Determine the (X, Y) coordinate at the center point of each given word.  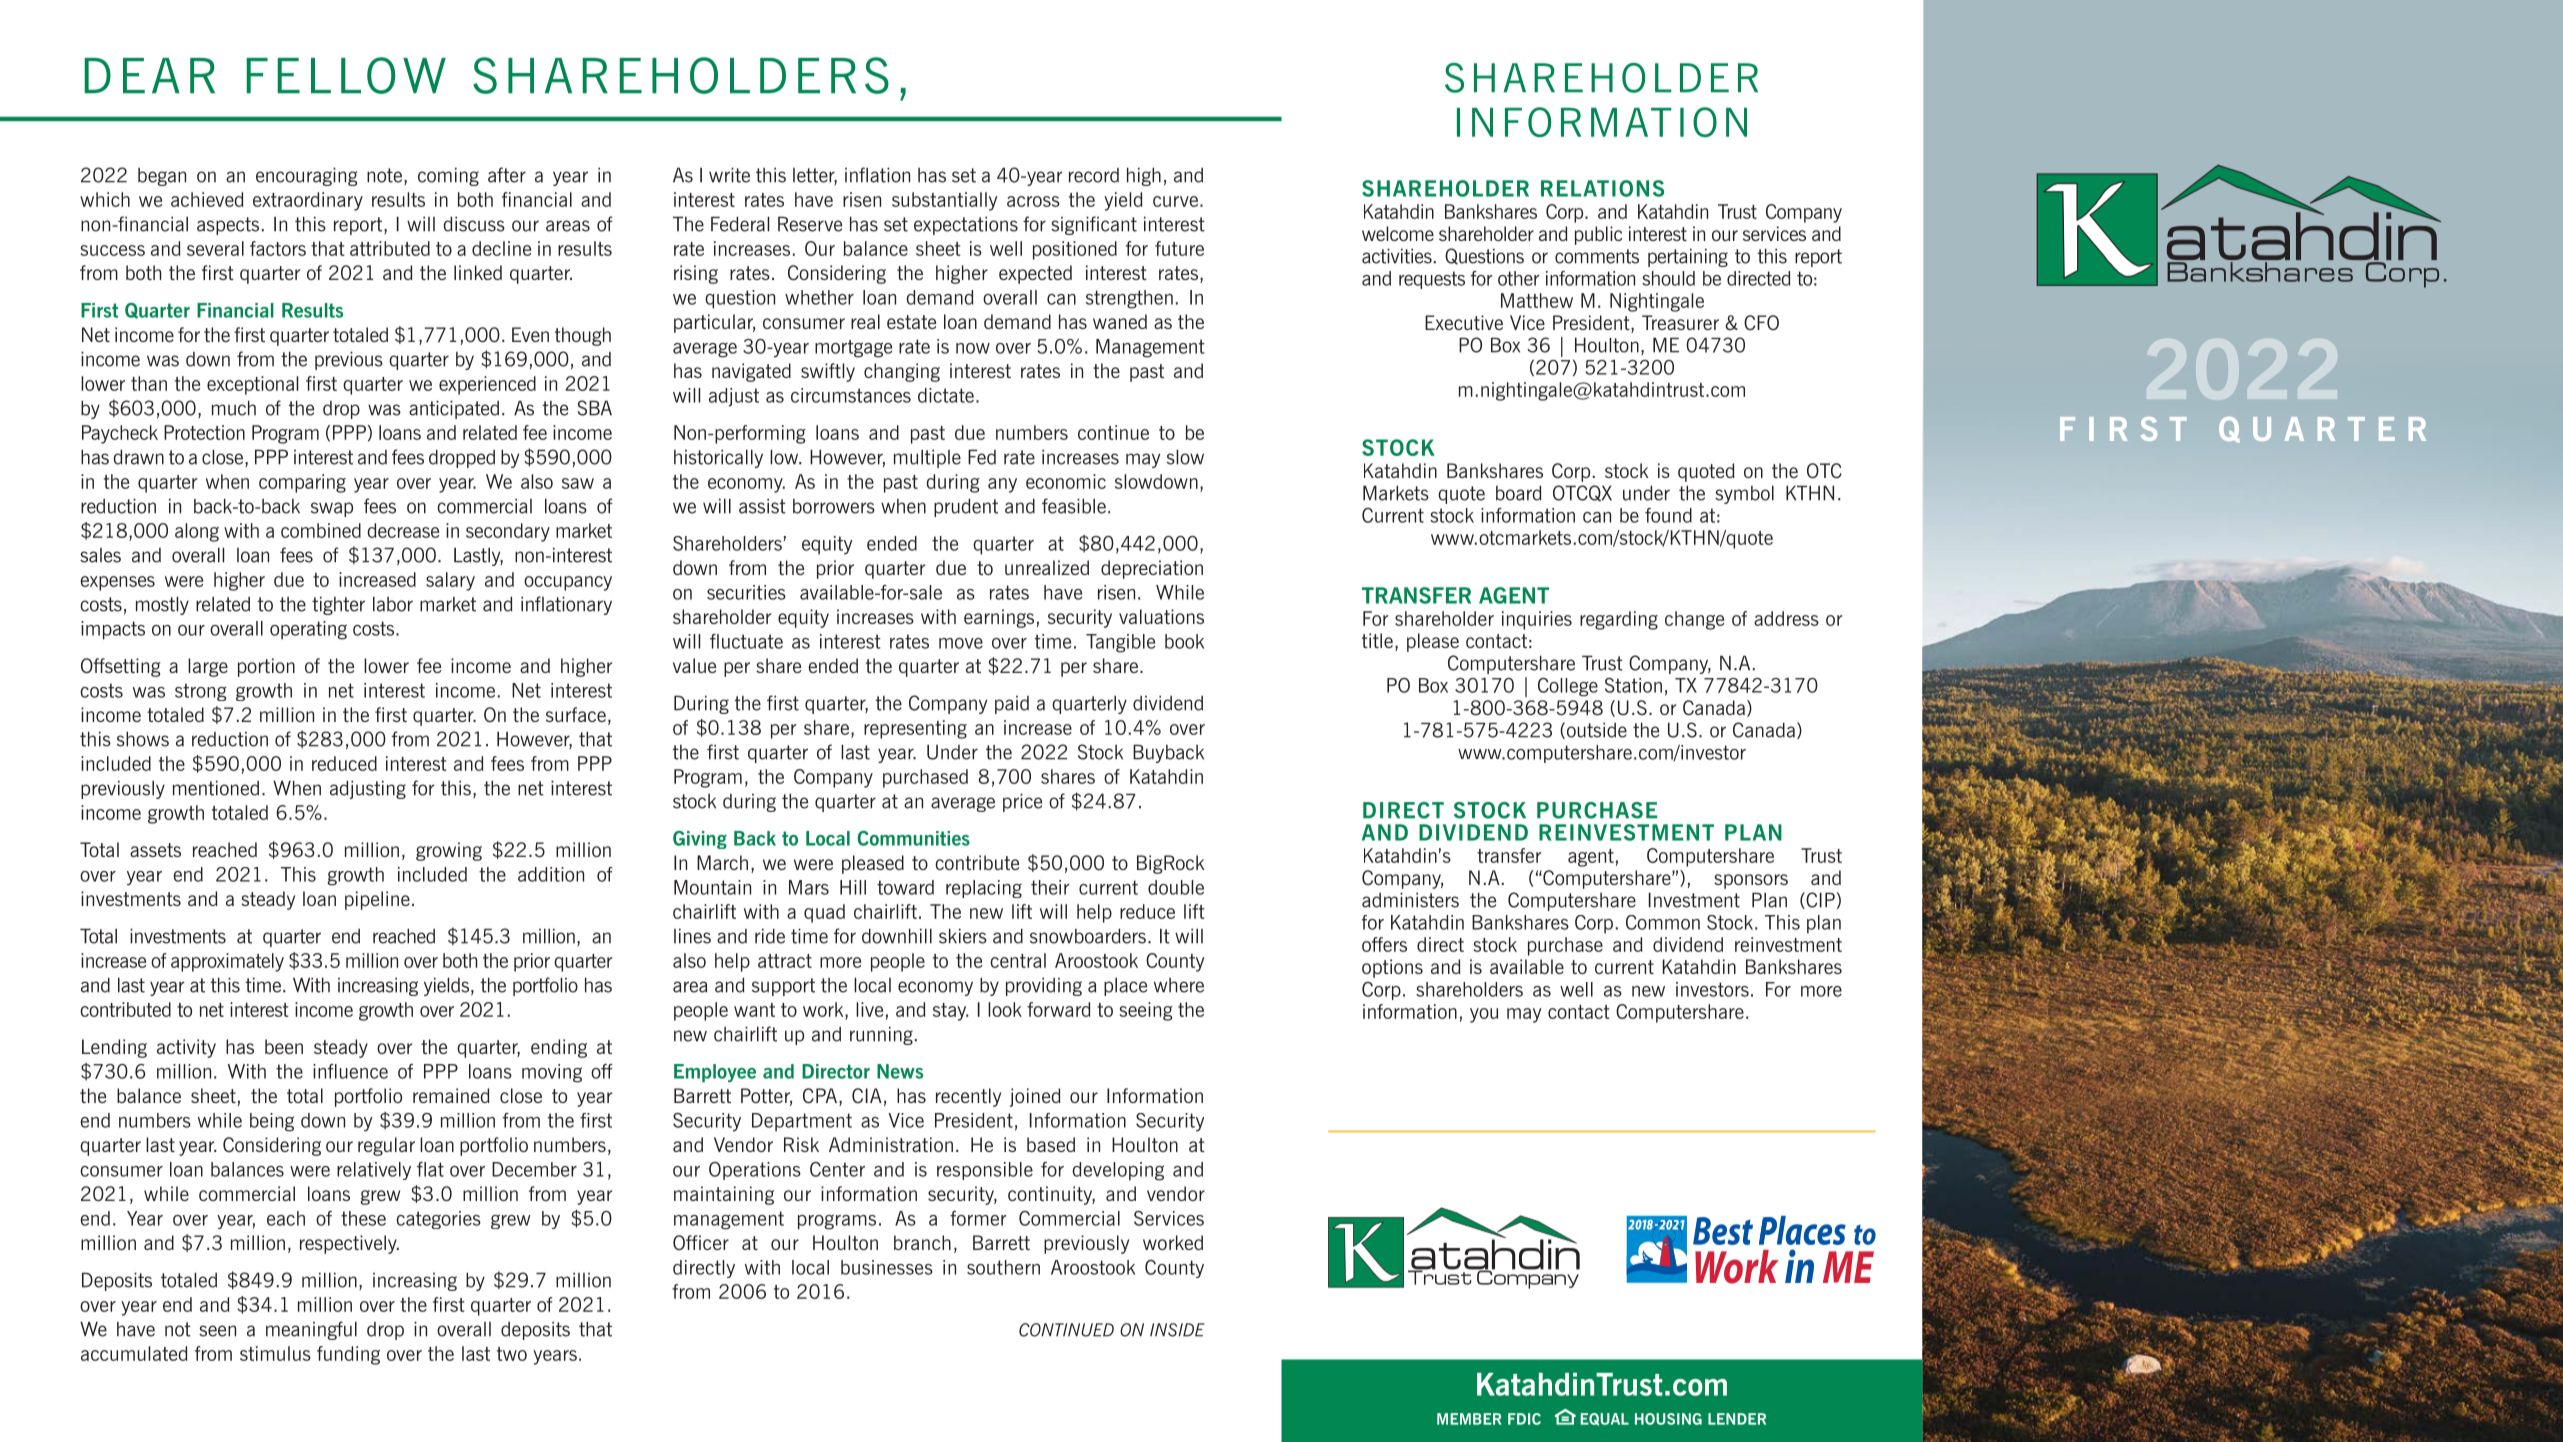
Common (1663, 922)
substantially (945, 201)
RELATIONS (1602, 188)
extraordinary (308, 201)
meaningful (311, 1330)
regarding (1619, 620)
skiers (963, 936)
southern (1003, 1267)
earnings (999, 618)
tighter (338, 605)
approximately (227, 962)
